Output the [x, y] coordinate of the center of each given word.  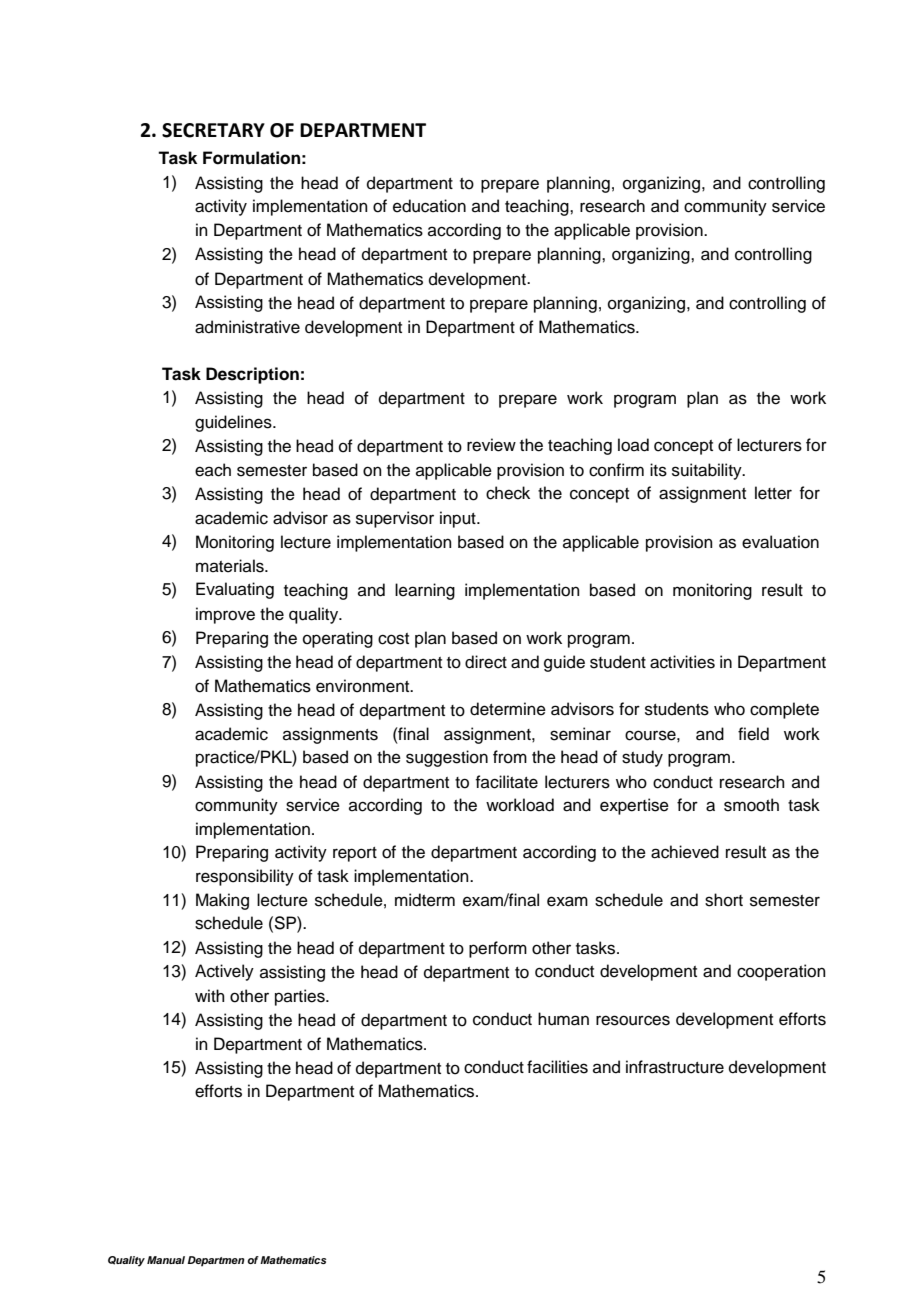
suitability [708, 471]
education [429, 206]
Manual [166, 1260]
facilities [557, 1067]
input [459, 519]
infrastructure [675, 1067]
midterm [425, 900]
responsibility [245, 877]
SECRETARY [213, 130]
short [724, 900]
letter [773, 493]
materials [231, 566]
